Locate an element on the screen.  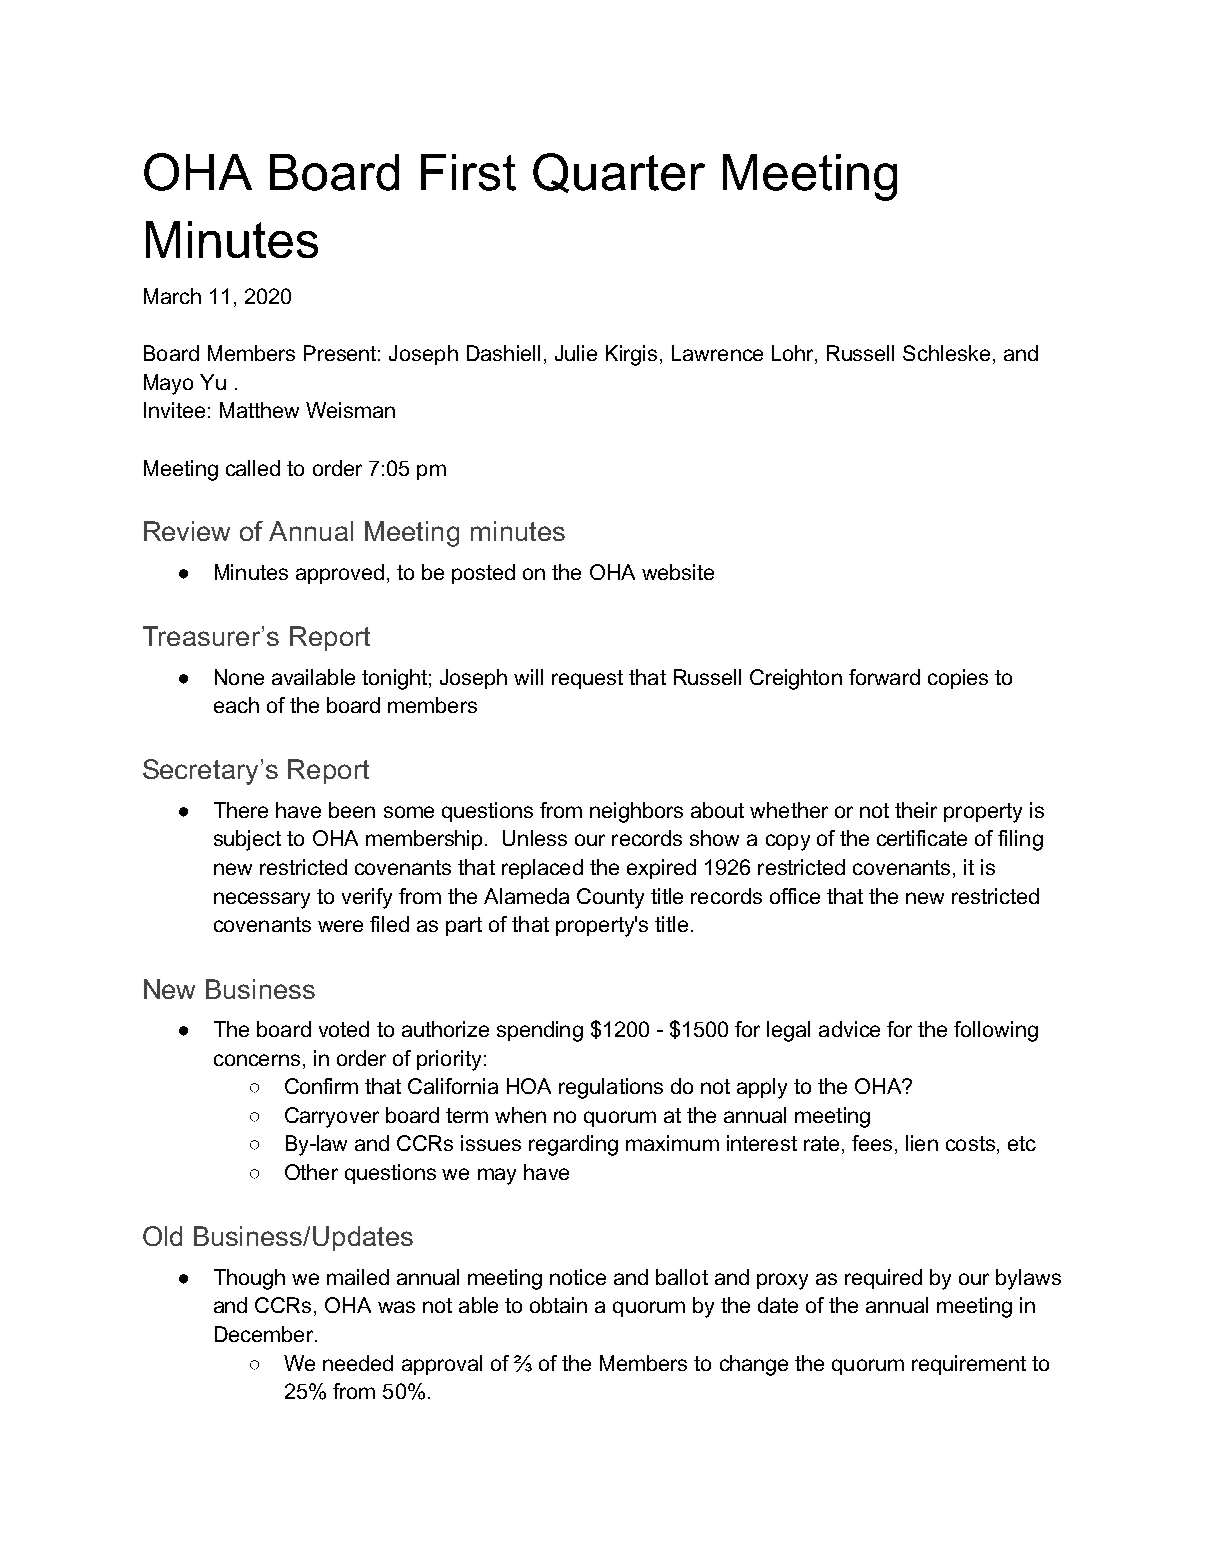
Quarter is located at coordinates (619, 173).
